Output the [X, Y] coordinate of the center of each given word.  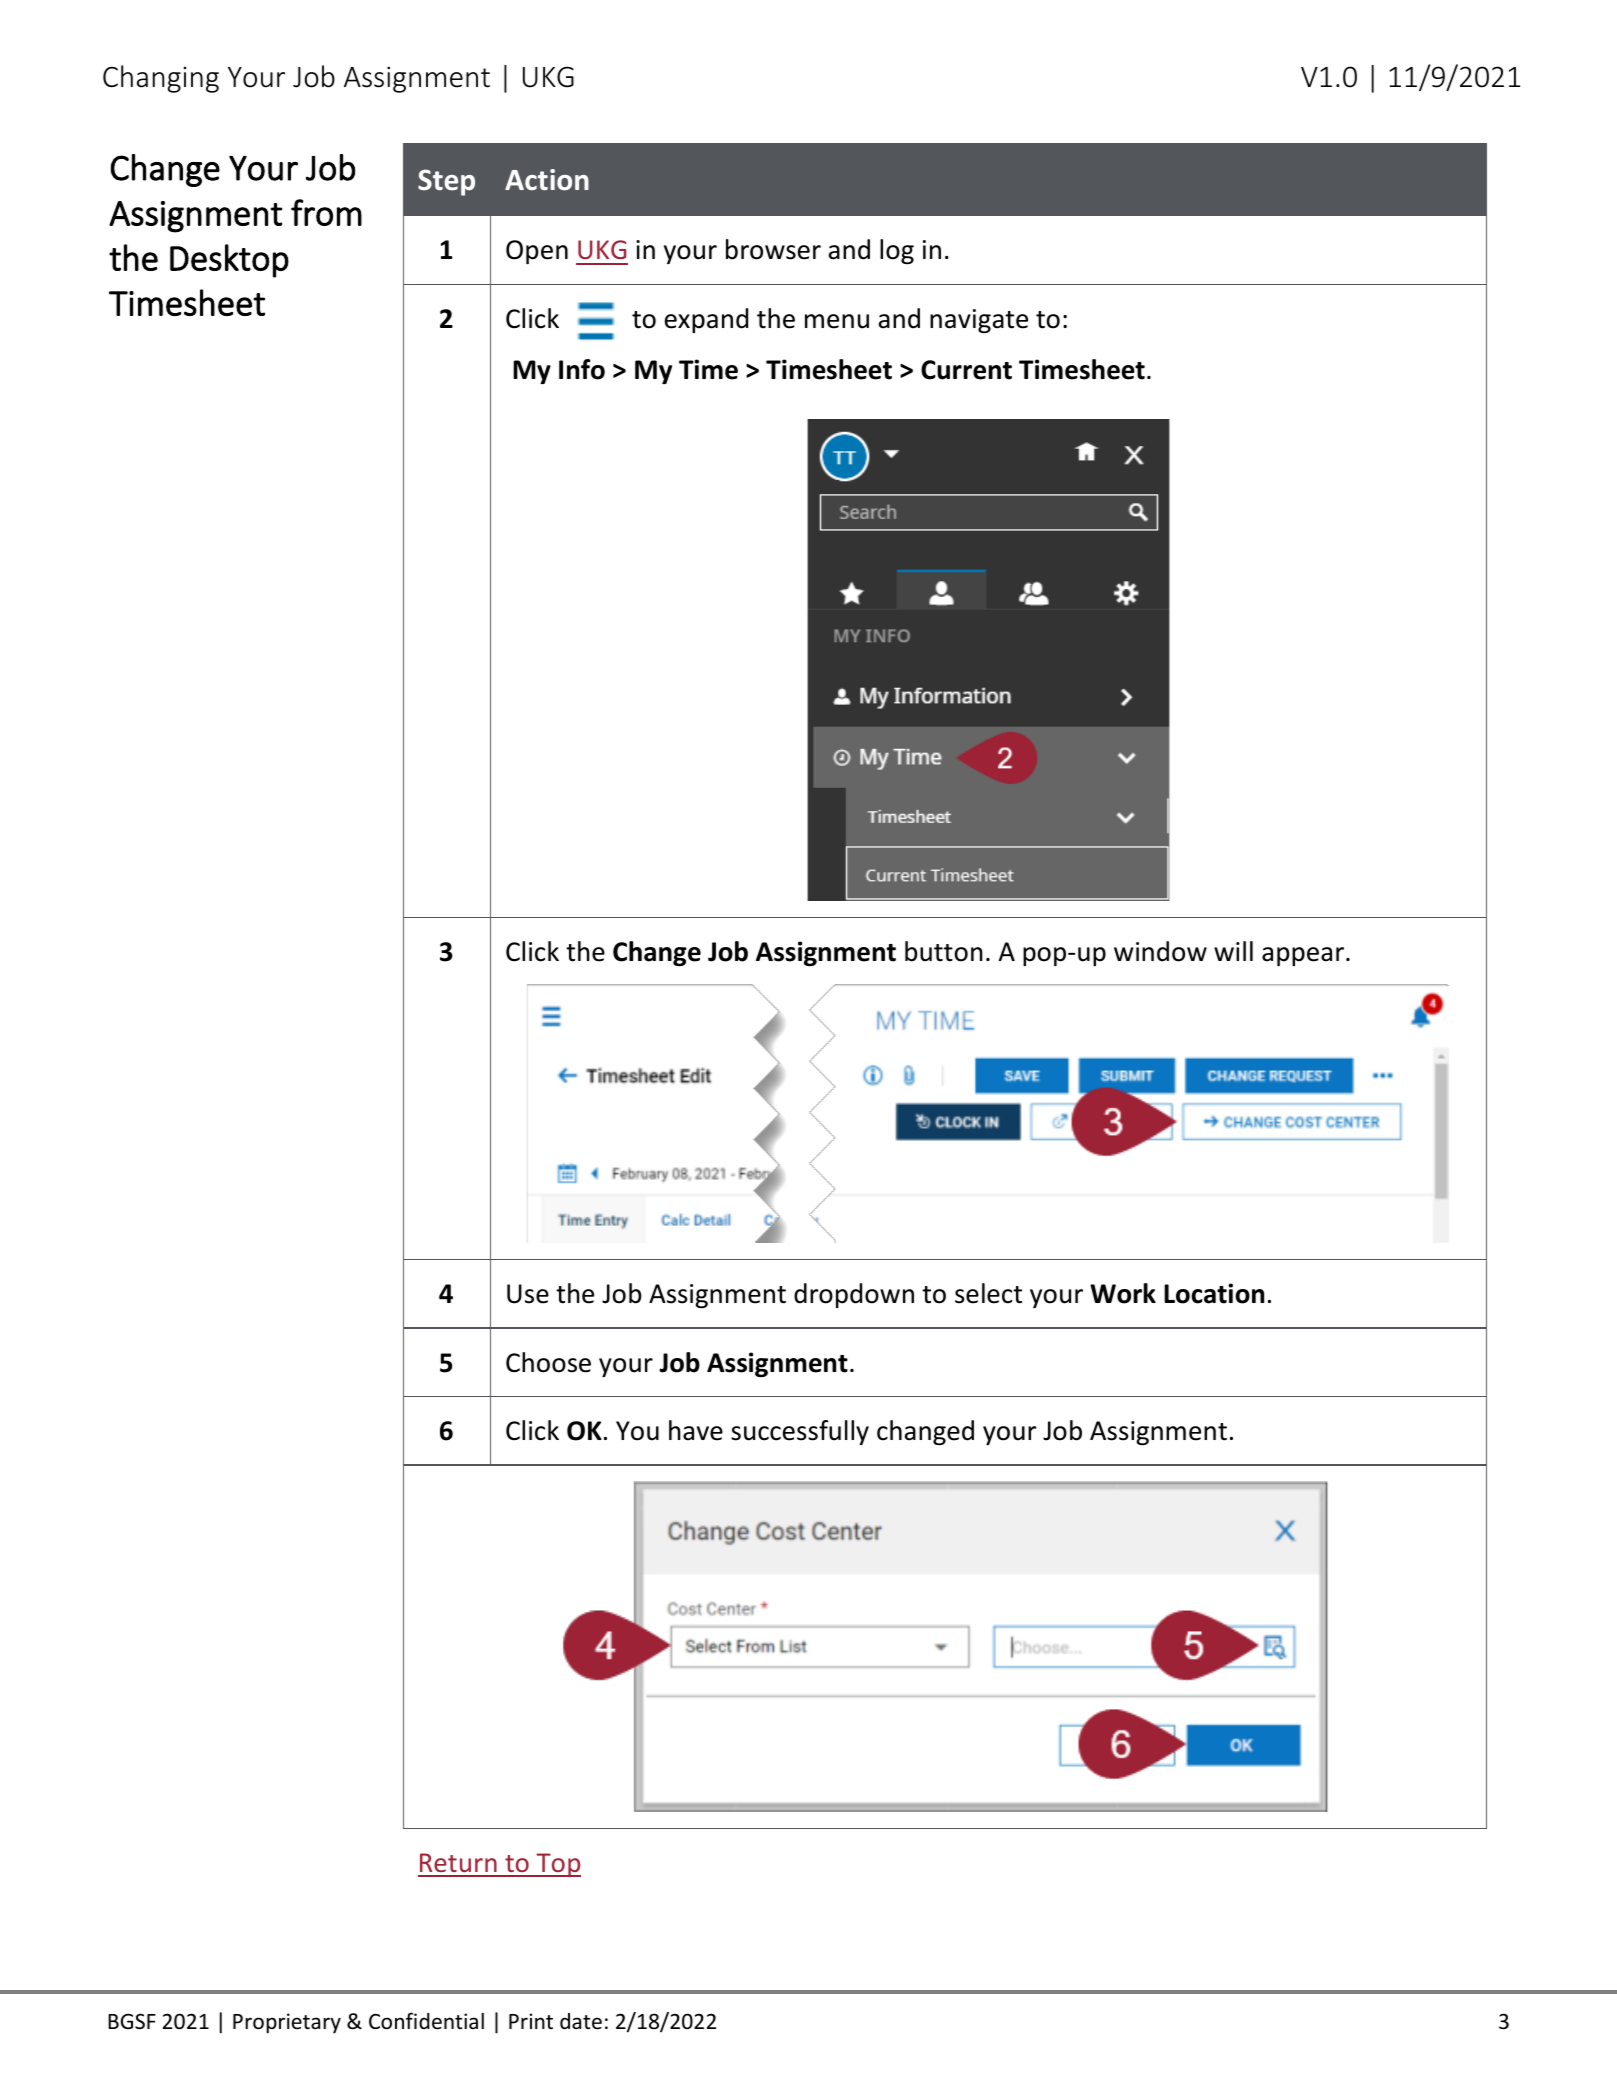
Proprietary [287, 2023]
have [696, 1430]
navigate [979, 321]
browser [773, 249]
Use [528, 1294]
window [1160, 951]
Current [966, 370]
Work [1123, 1293]
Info [582, 369]
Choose [548, 1362]
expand [706, 320]
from [326, 212]
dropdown [854, 1295]
